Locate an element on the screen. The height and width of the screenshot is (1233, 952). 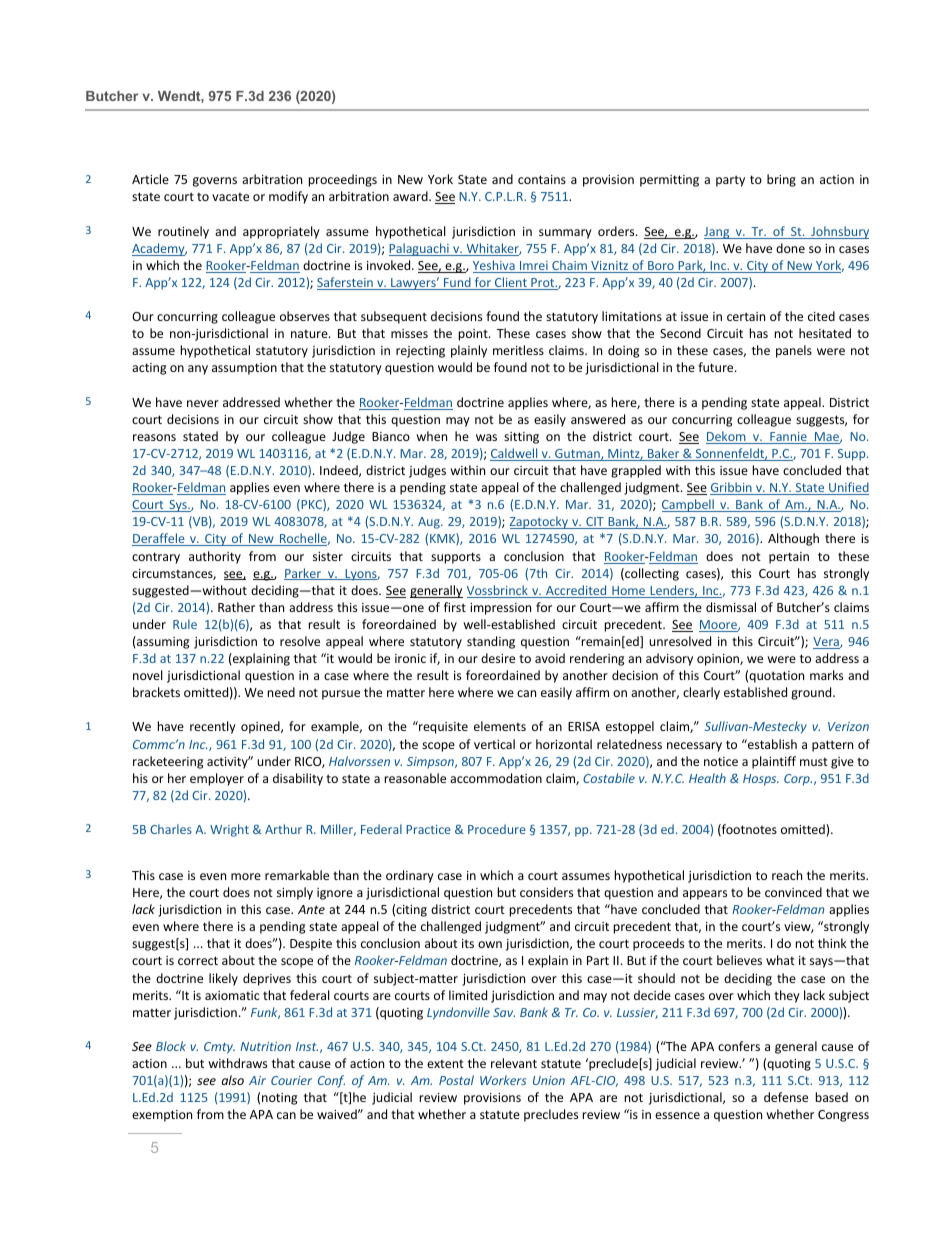
more is located at coordinates (246, 876).
